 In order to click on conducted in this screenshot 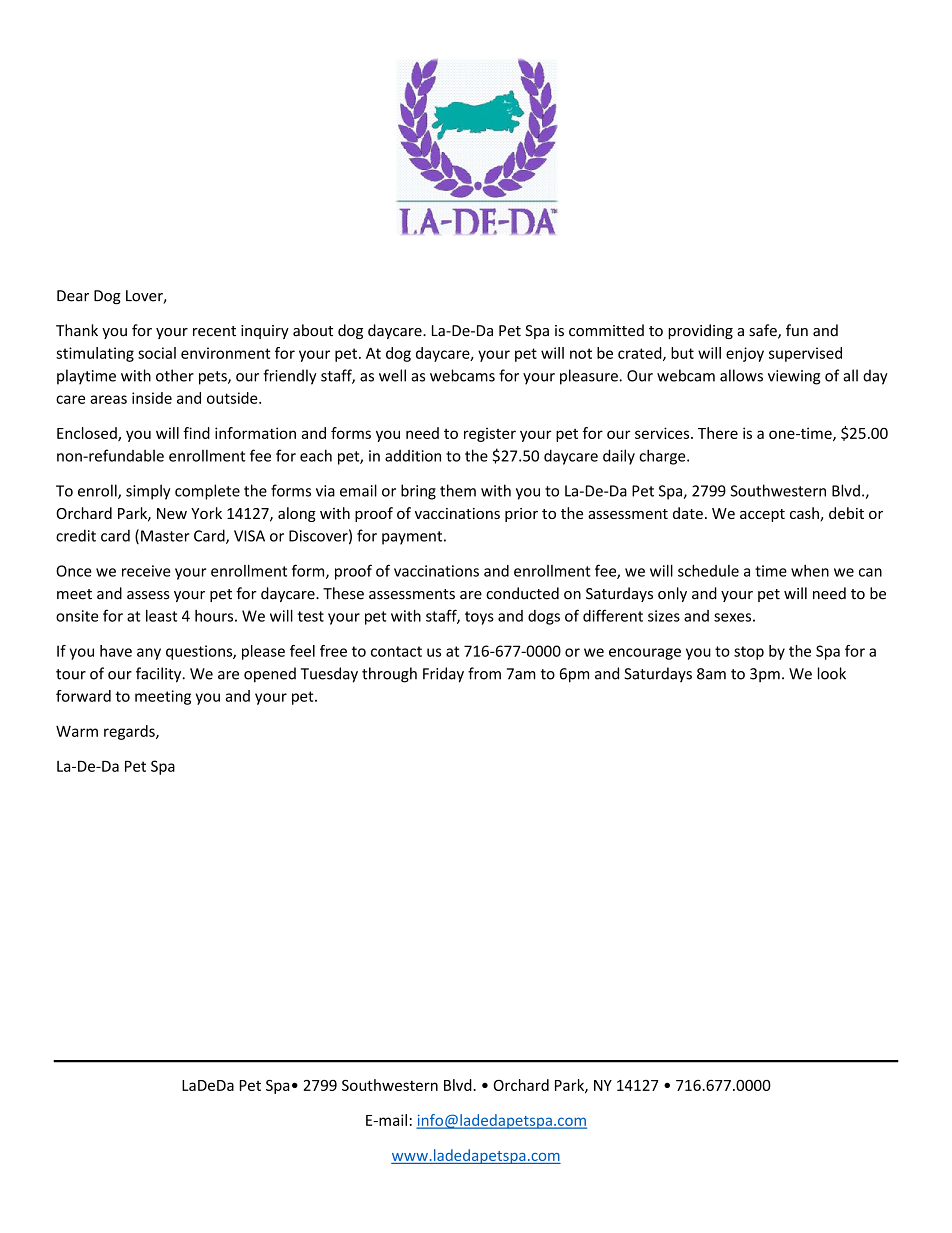, I will do `click(522, 593)`.
